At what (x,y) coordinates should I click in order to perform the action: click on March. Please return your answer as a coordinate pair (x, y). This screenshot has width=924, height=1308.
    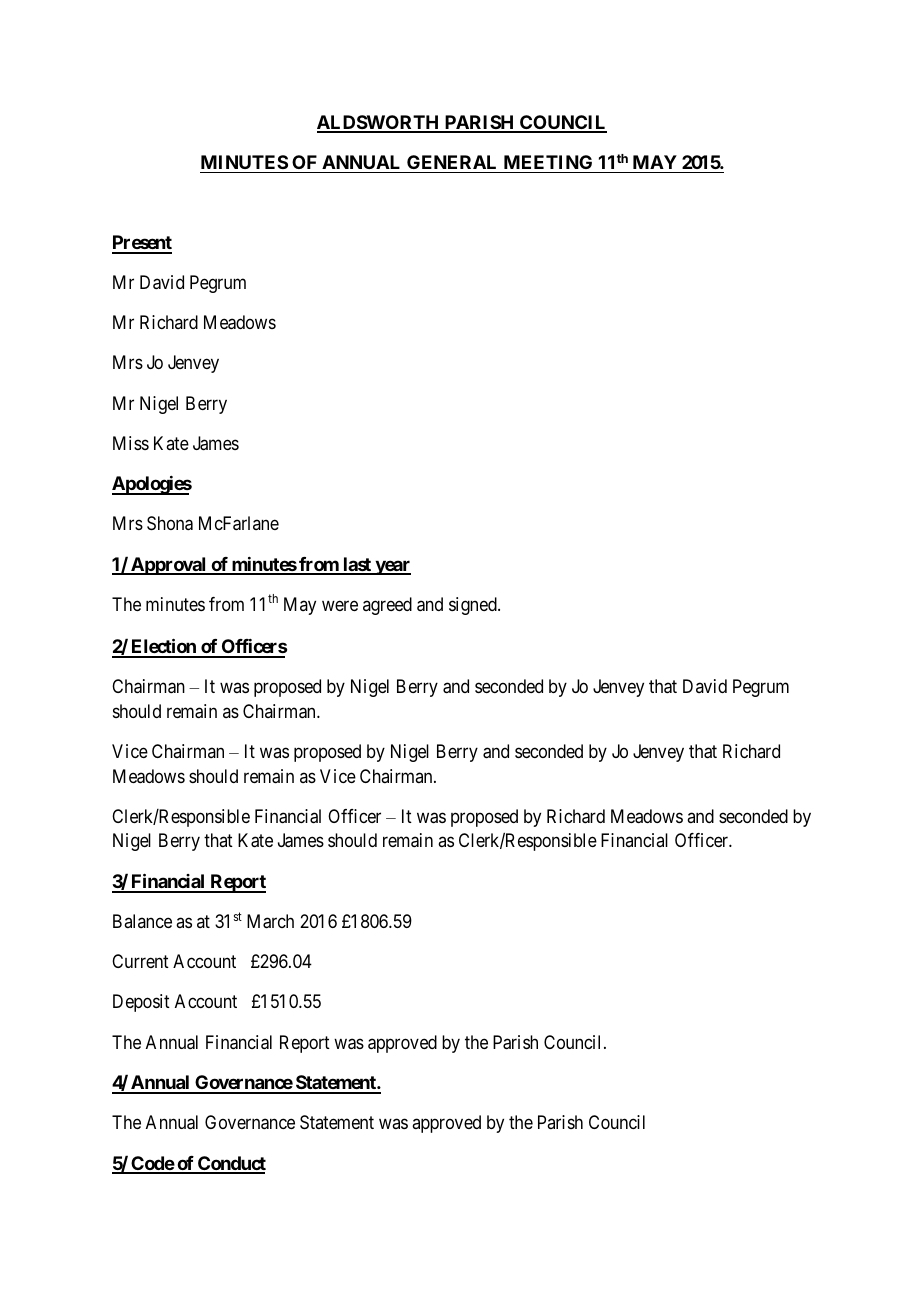
    Looking at the image, I should click on (270, 921).
